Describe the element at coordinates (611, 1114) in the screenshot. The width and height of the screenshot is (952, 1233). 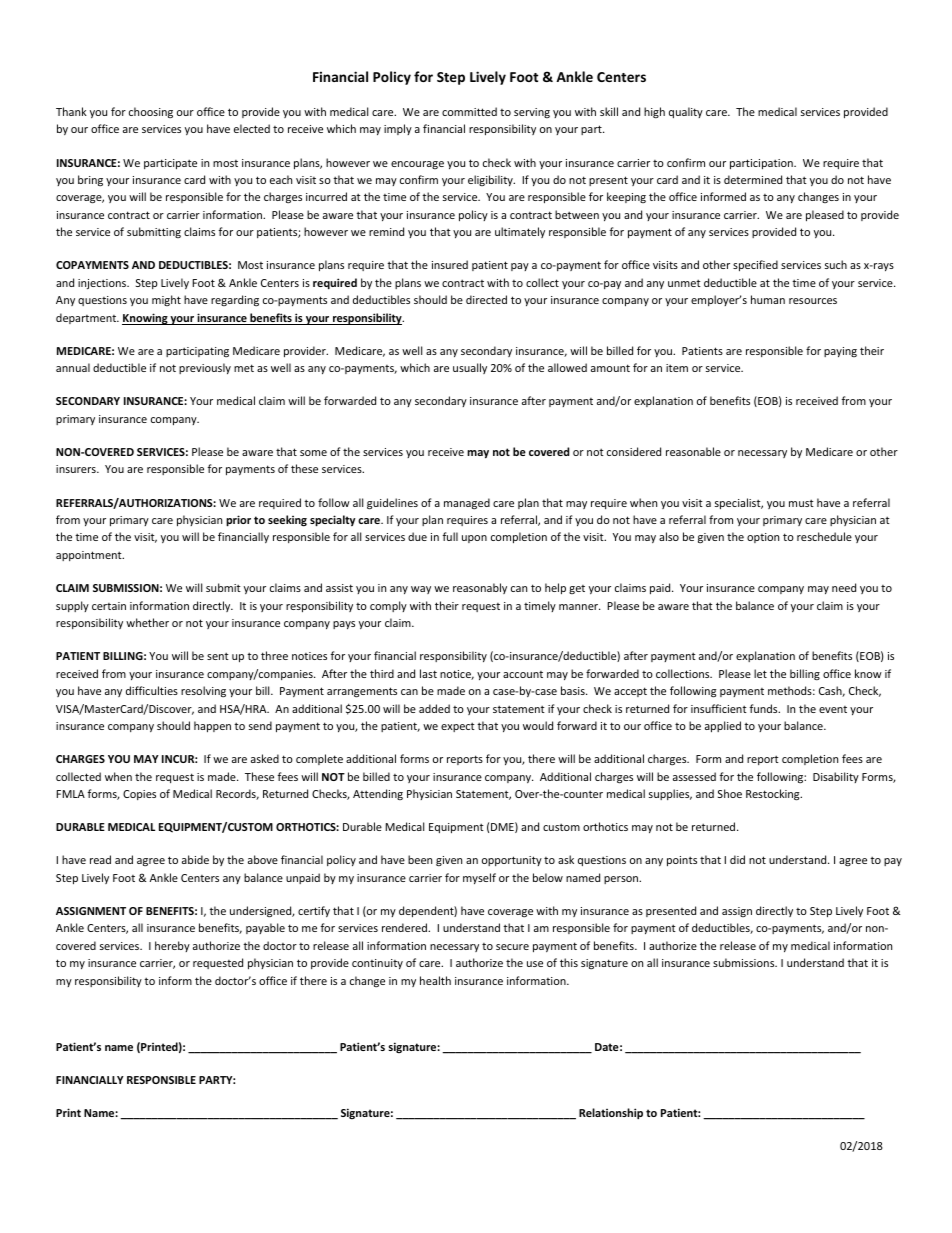
I see `Relationship` at that location.
